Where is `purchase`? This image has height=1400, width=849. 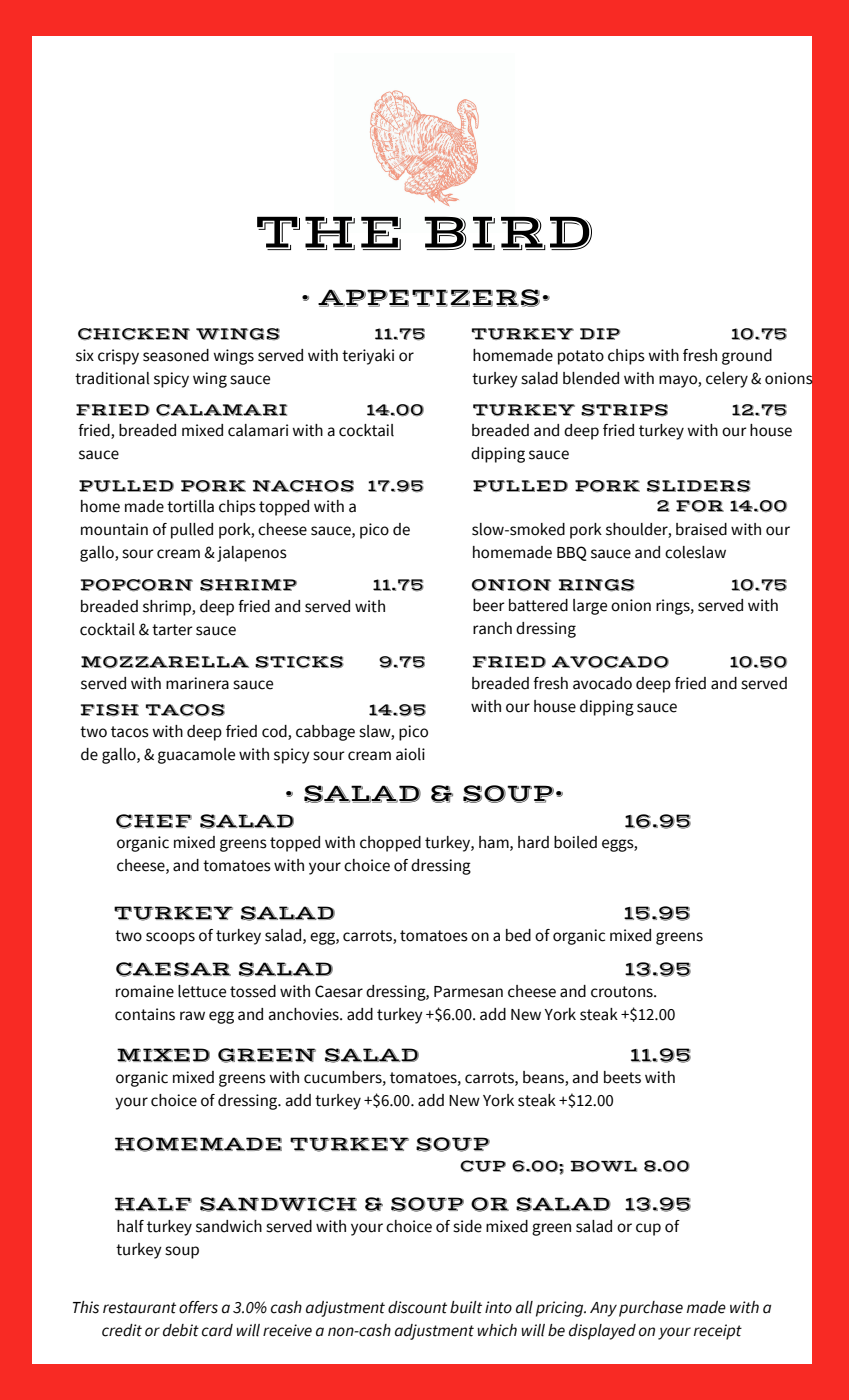 purchase is located at coordinates (651, 1309).
